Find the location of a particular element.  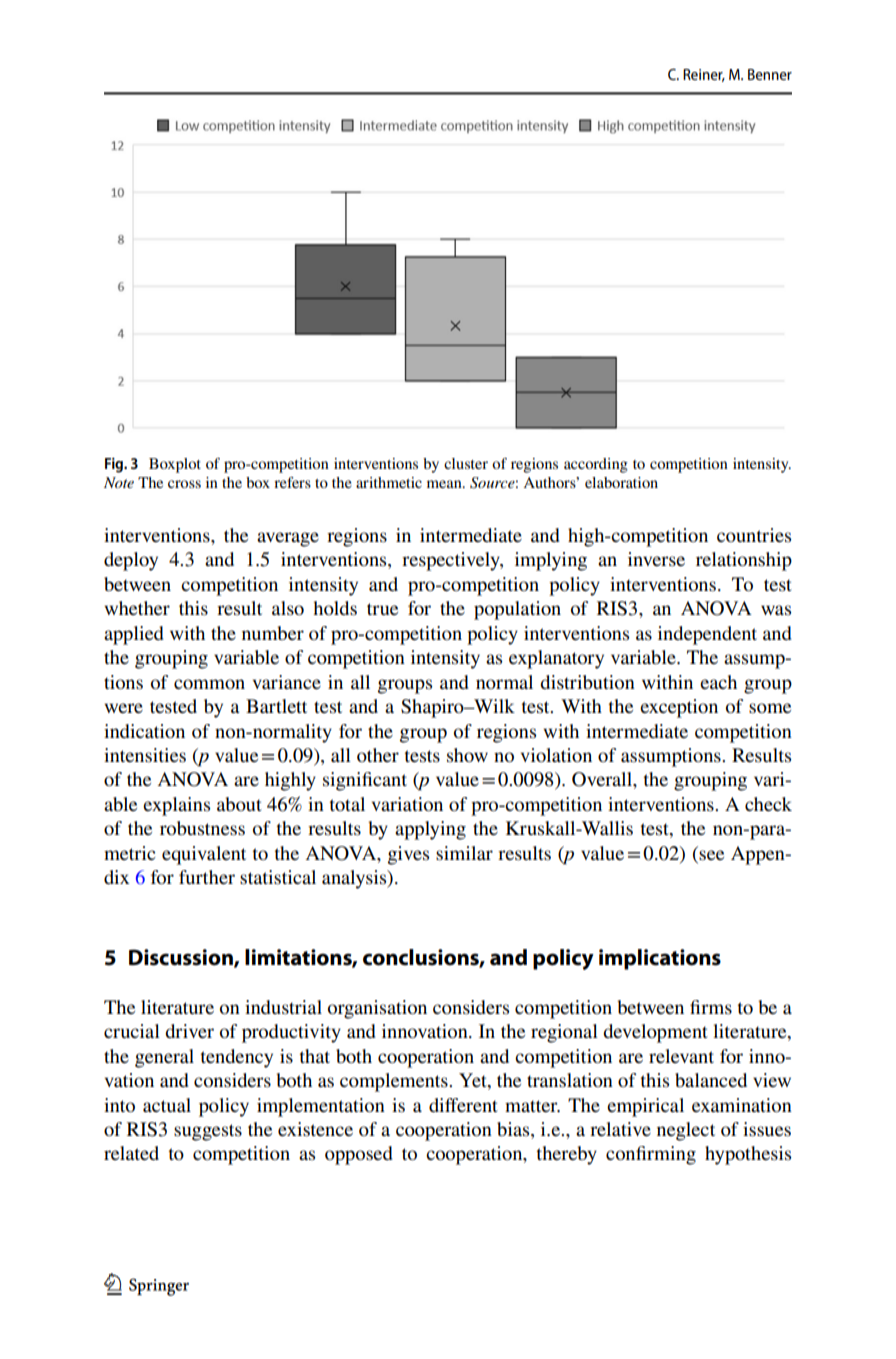

check is located at coordinates (768, 804).
